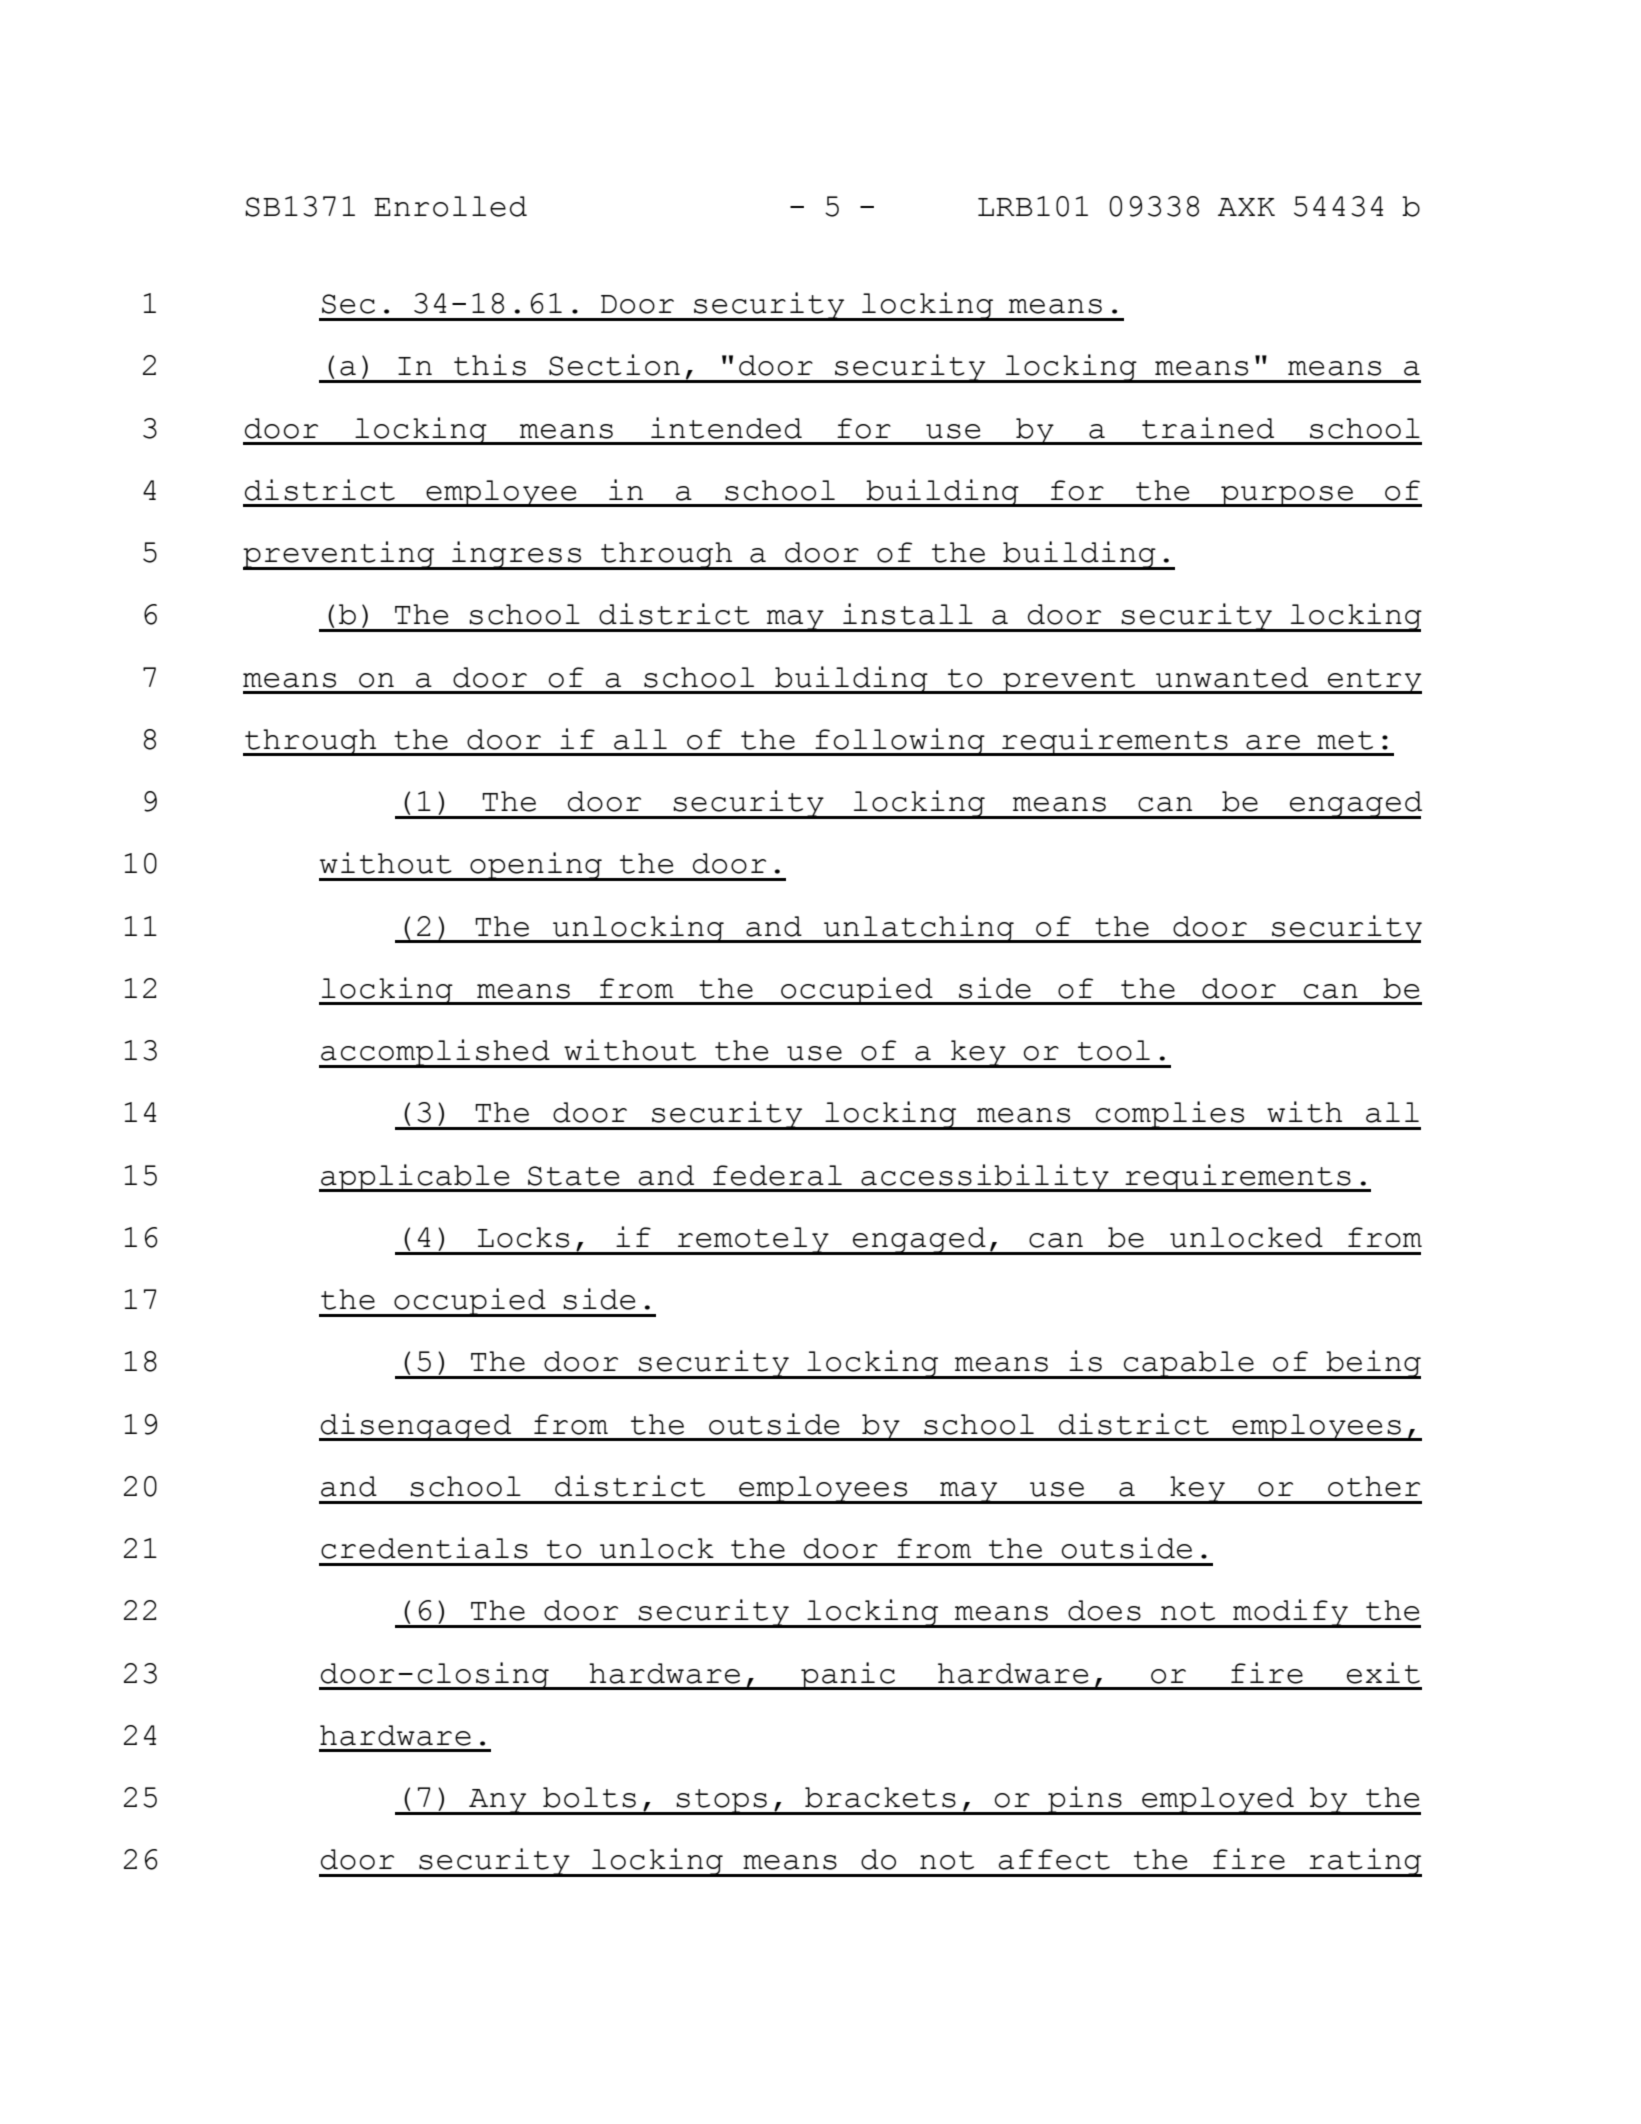 Image resolution: width=1641 pixels, height=2124 pixels. What do you see at coordinates (1218, 1801) in the screenshot?
I see `employed` at bounding box center [1218, 1801].
